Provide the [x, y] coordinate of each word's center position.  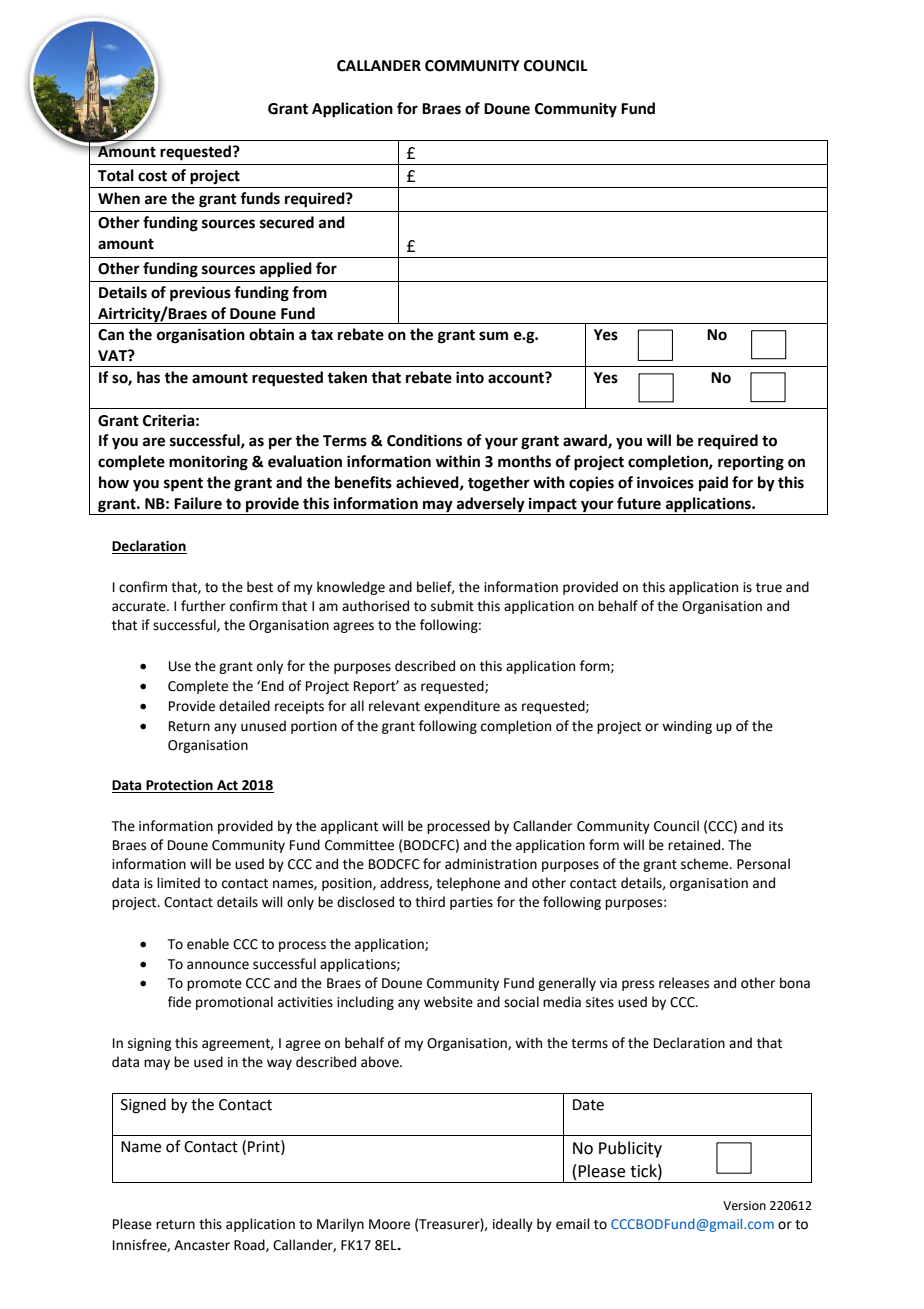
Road [250, 1245]
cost [152, 176]
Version [744, 1206]
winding [687, 727]
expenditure [462, 707]
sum [493, 336]
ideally [513, 1225]
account [517, 378]
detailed [244, 706]
